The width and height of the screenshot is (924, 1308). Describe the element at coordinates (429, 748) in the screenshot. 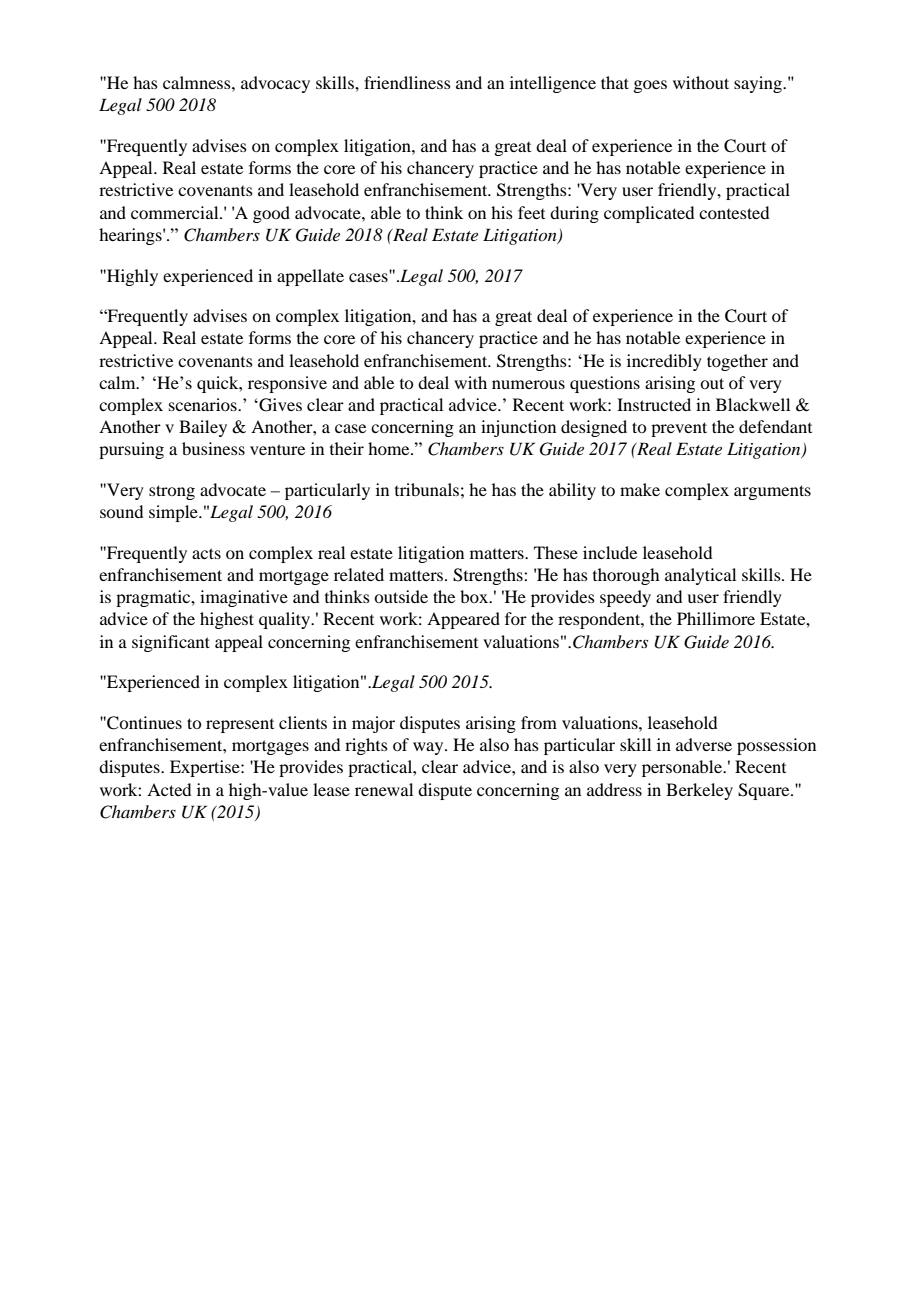

I see `way` at that location.
